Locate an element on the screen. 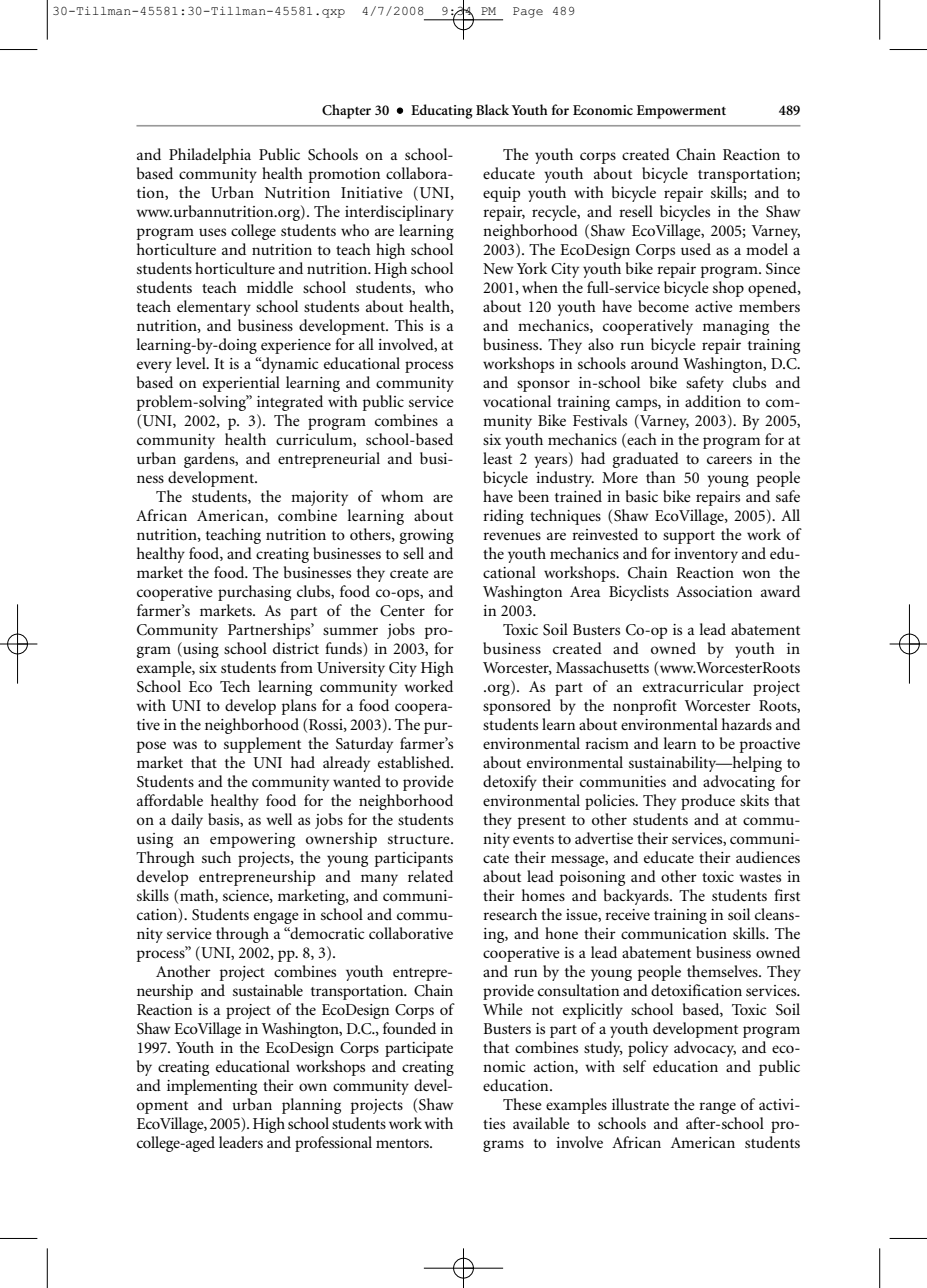  elementary is located at coordinates (214, 308).
